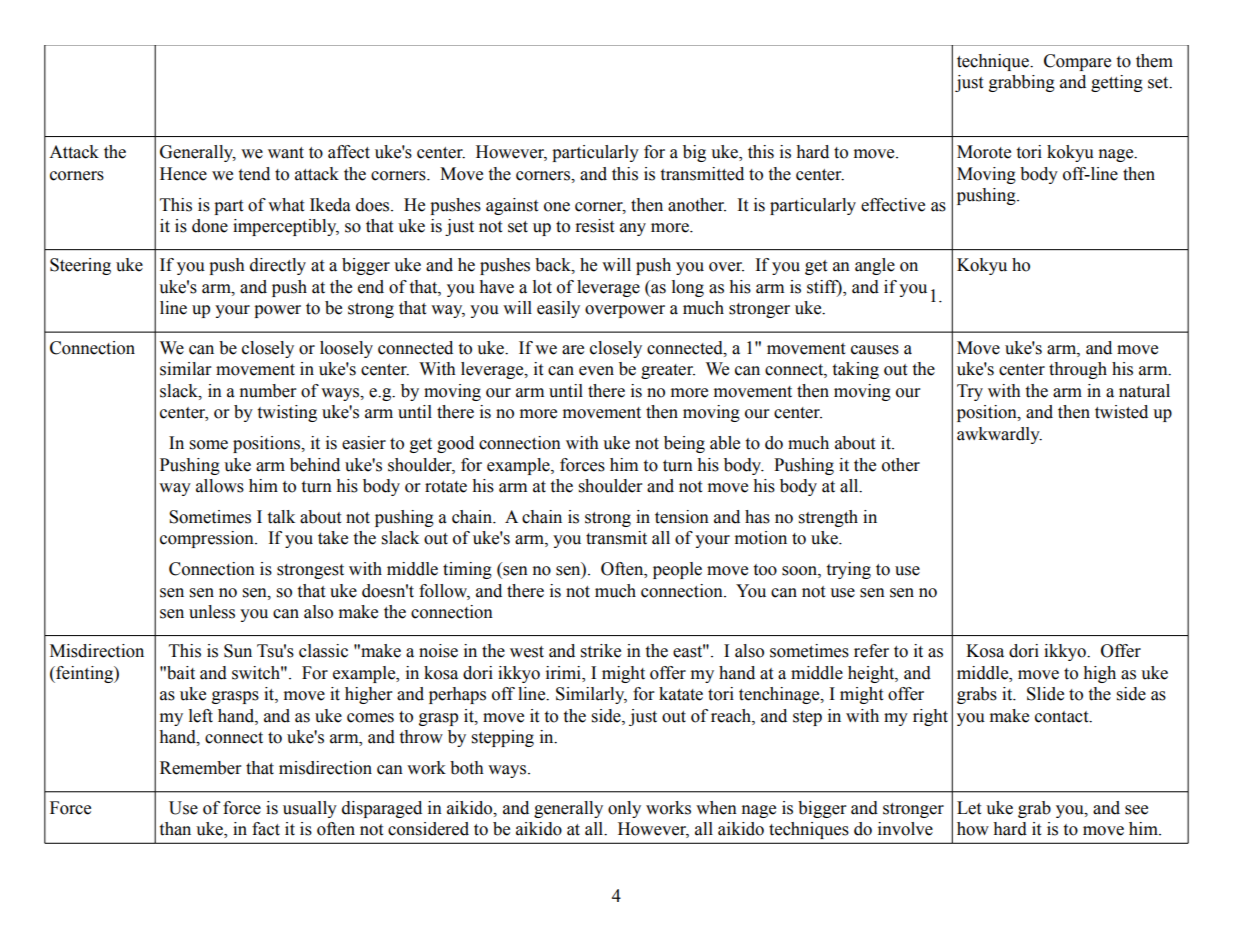 The width and height of the page is (1233, 952). Describe the element at coordinates (286, 153) in the page. I see `want` at that location.
